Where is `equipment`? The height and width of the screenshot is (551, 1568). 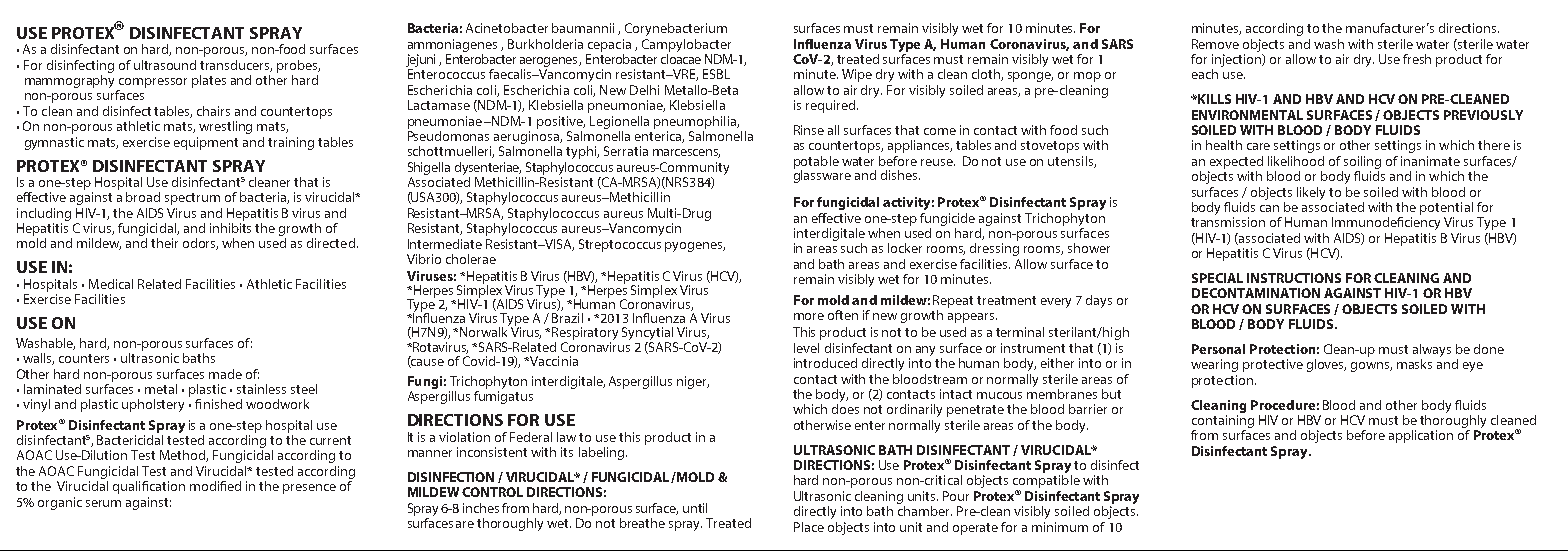 equipment is located at coordinates (206, 143).
